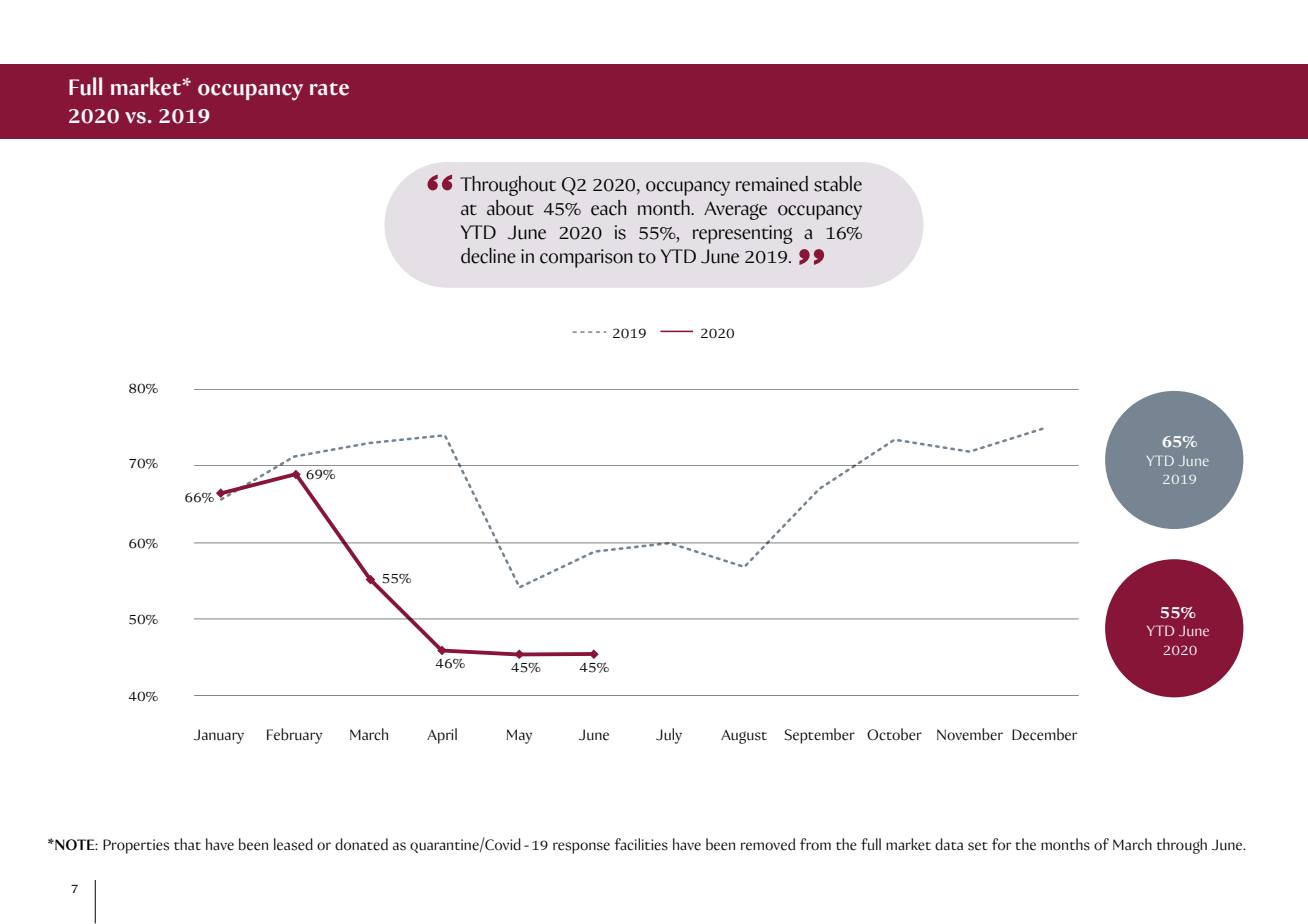 The image size is (1308, 924). What do you see at coordinates (949, 844) in the screenshot?
I see `data` at bounding box center [949, 844].
